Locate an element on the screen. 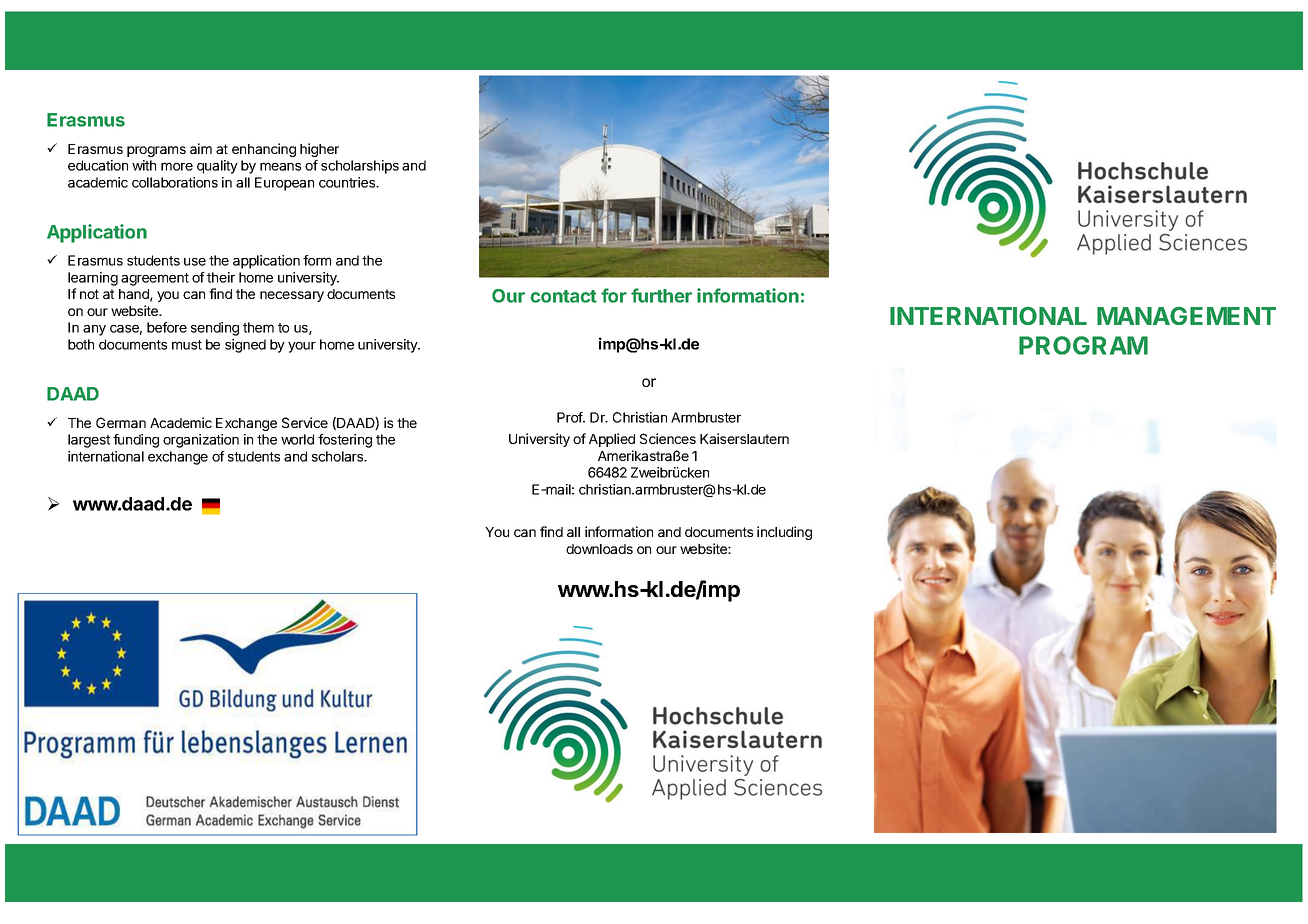  including is located at coordinates (784, 533).
